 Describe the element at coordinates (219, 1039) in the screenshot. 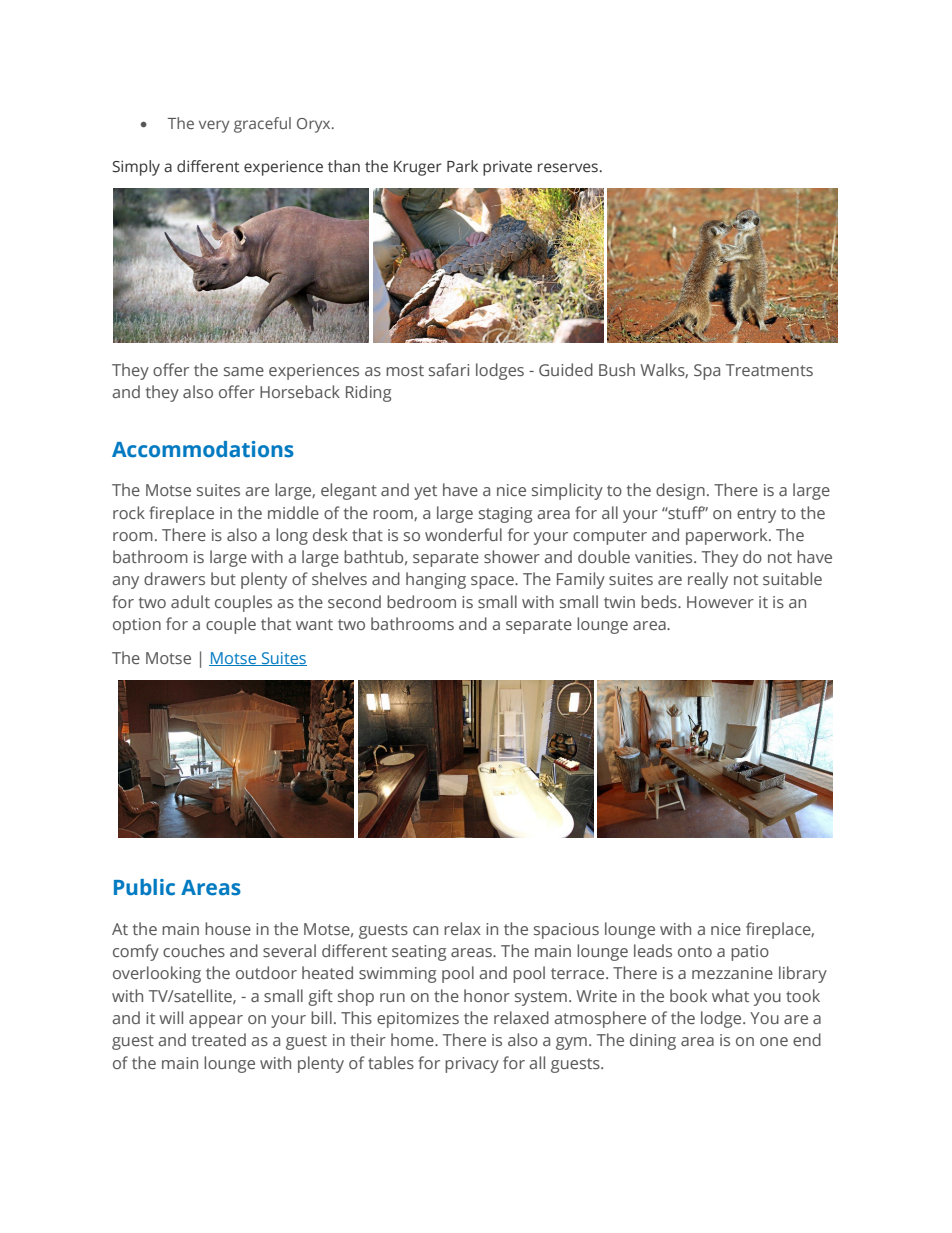

I see `treated` at that location.
